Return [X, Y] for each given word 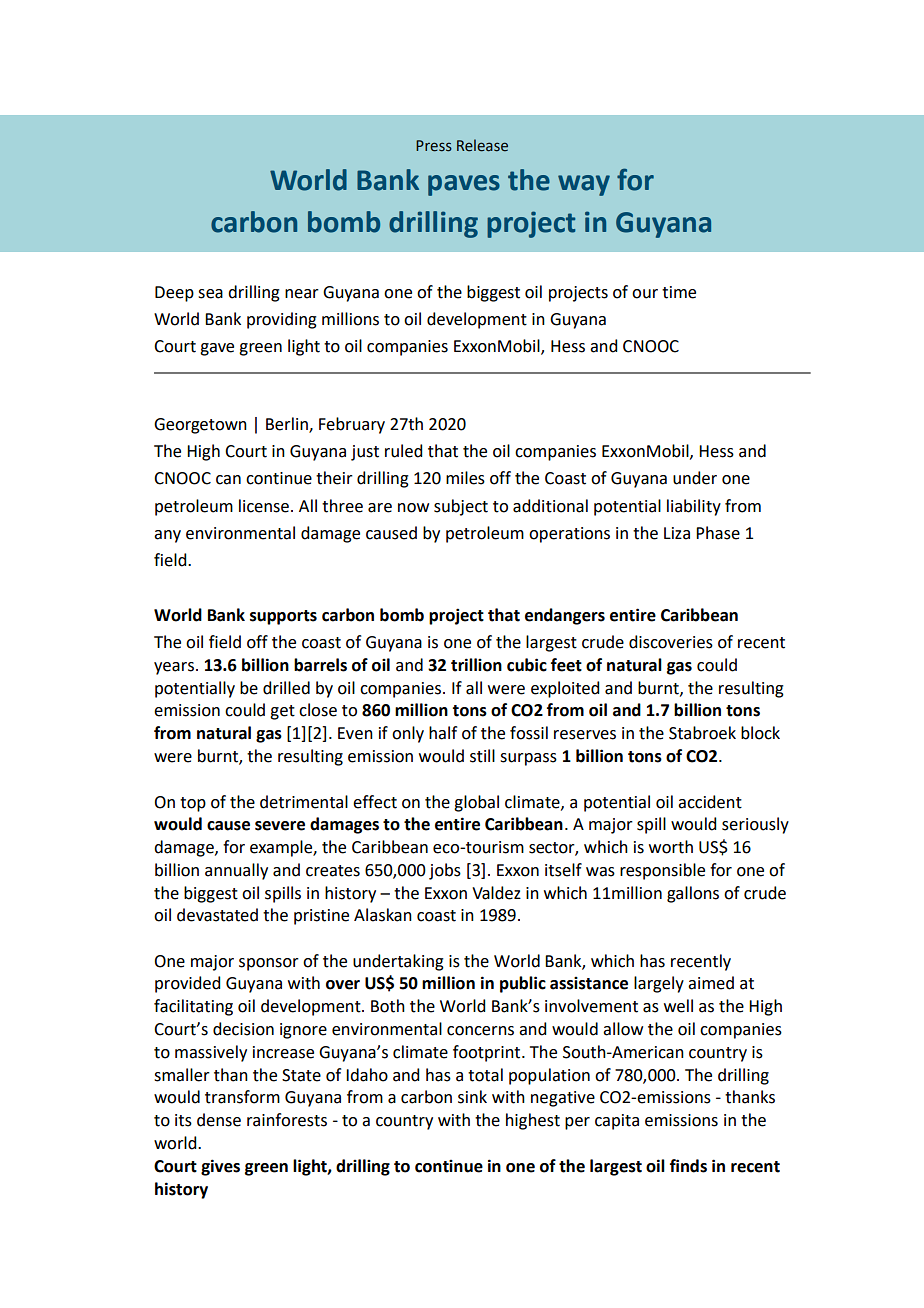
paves [464, 185]
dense [219, 1120]
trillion [476, 665]
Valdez [496, 893]
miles [465, 478]
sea [210, 294]
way [584, 185]
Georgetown [200, 426]
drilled [286, 688]
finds [688, 1166]
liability [694, 507]
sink [472, 1097]
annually [236, 871]
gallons [693, 894]
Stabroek [702, 733]
